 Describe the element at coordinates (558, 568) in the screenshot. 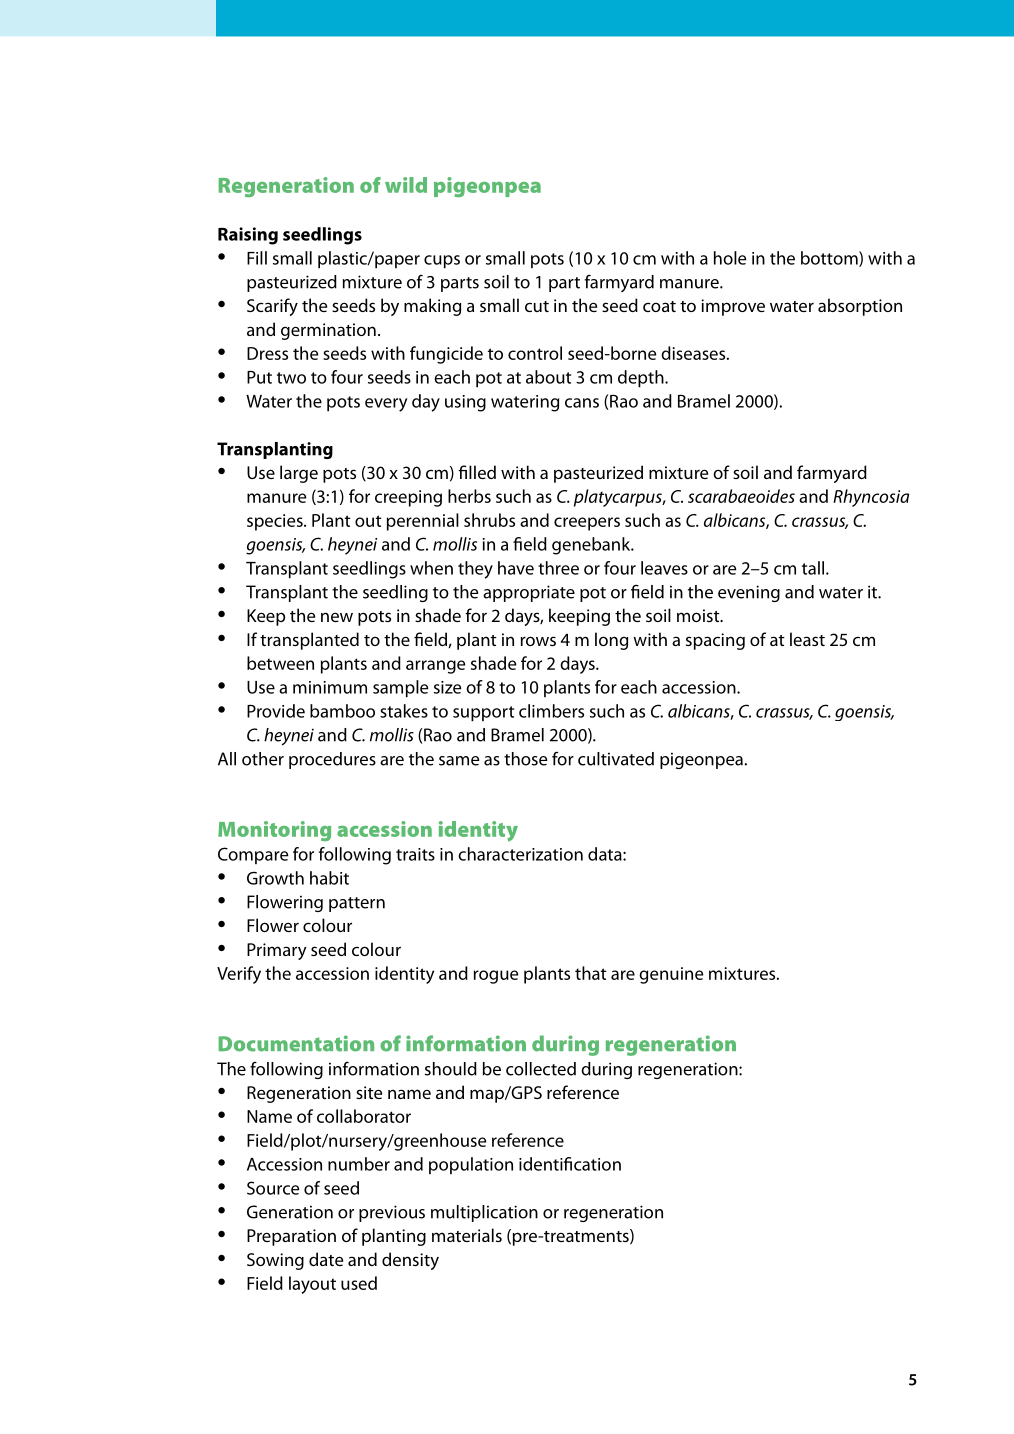

I see `three` at that location.
